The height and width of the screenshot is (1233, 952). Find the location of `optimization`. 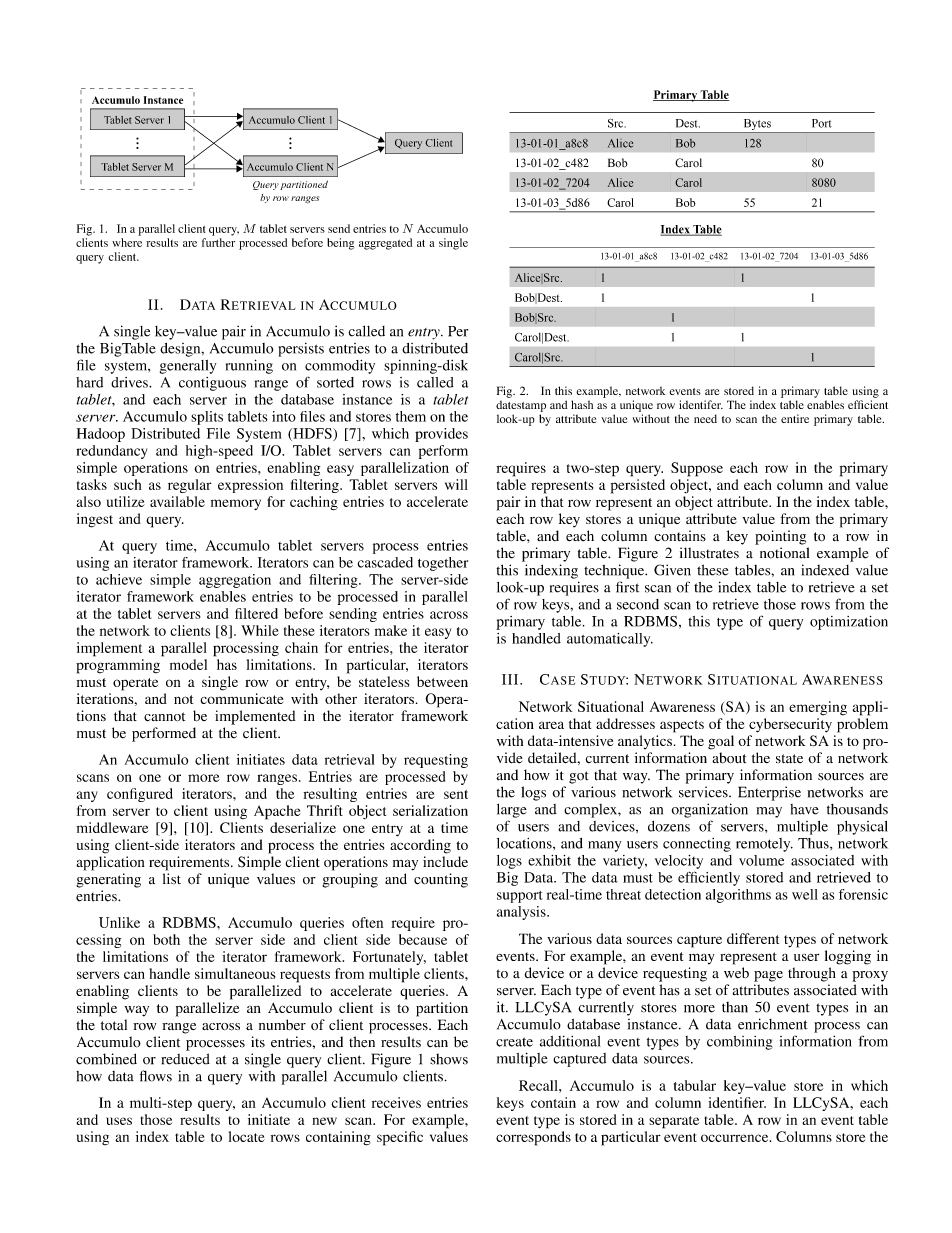

optimization is located at coordinates (849, 623).
